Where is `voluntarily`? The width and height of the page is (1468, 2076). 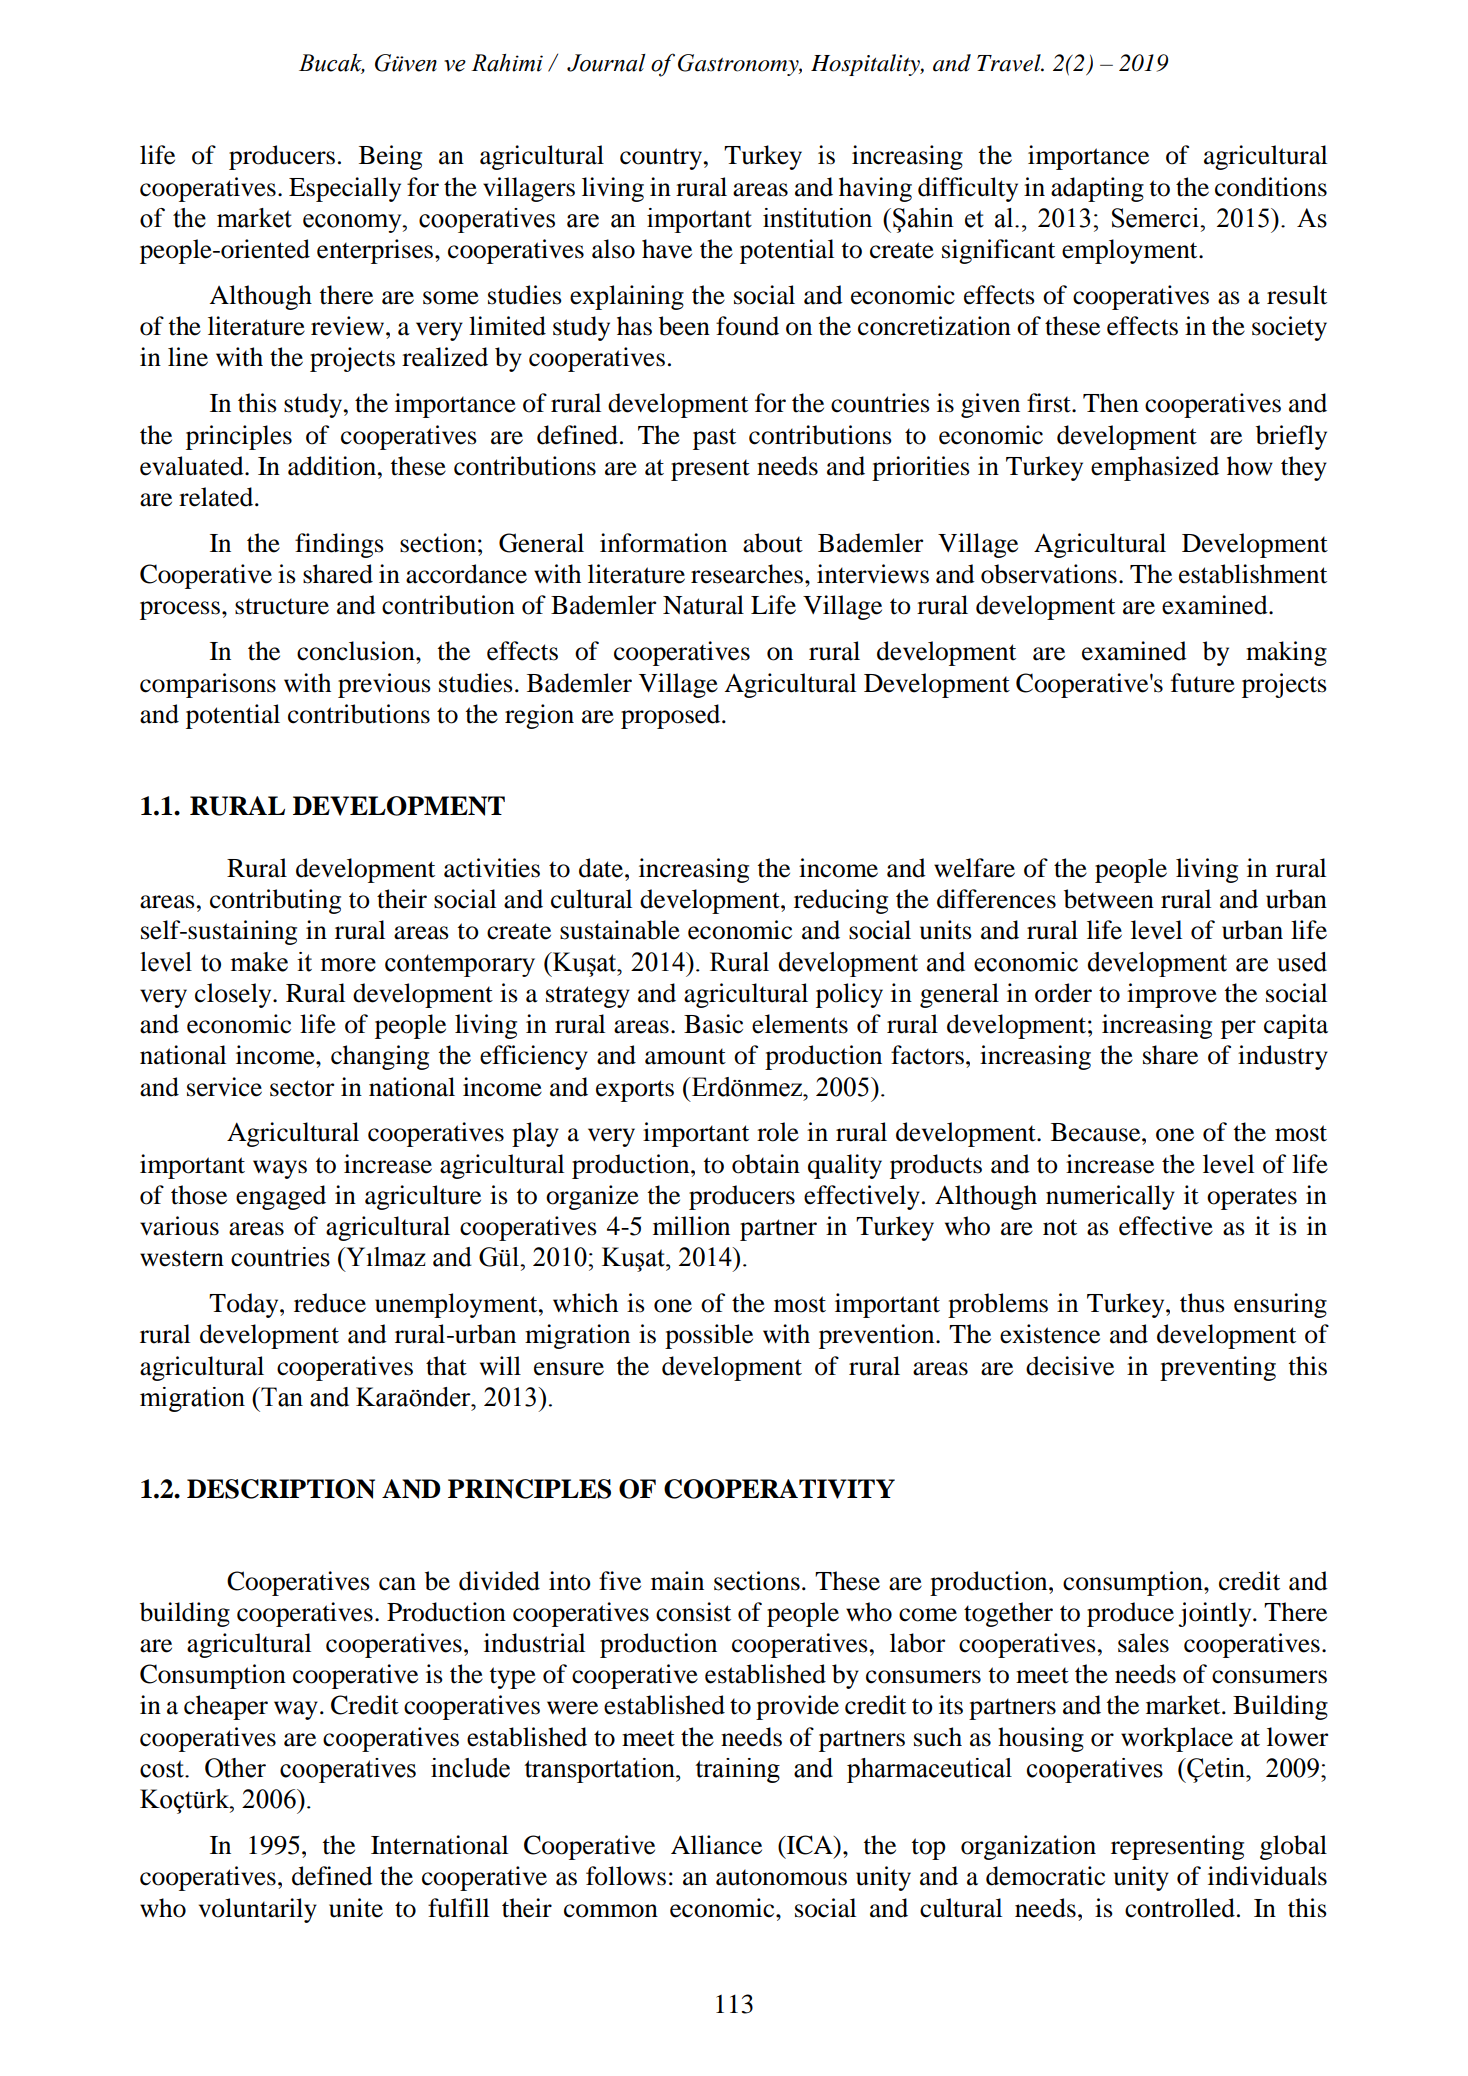
voluntarily is located at coordinates (258, 1910).
